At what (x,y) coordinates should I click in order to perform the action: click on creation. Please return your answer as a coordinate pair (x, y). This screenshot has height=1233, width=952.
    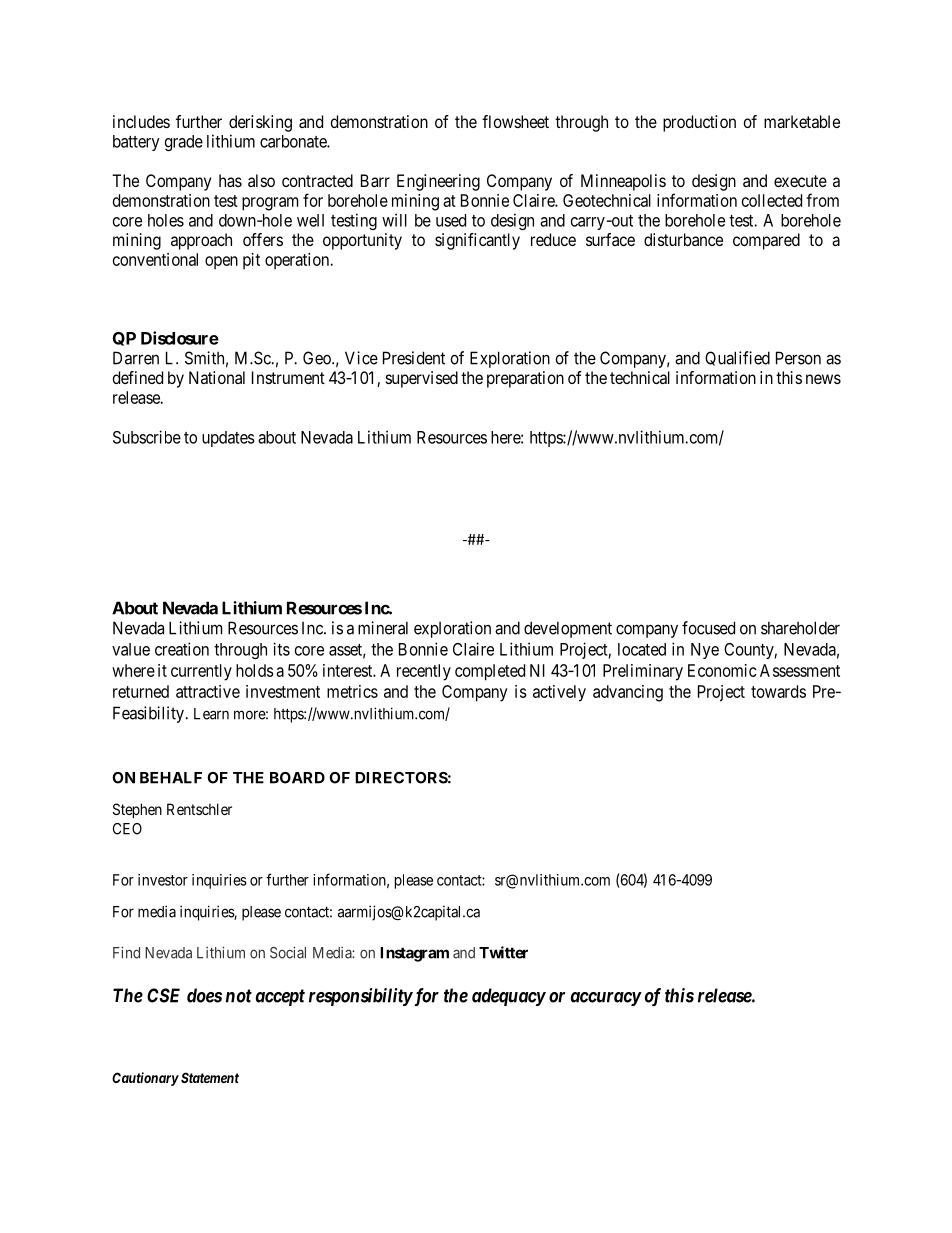
    Looking at the image, I should click on (182, 649).
